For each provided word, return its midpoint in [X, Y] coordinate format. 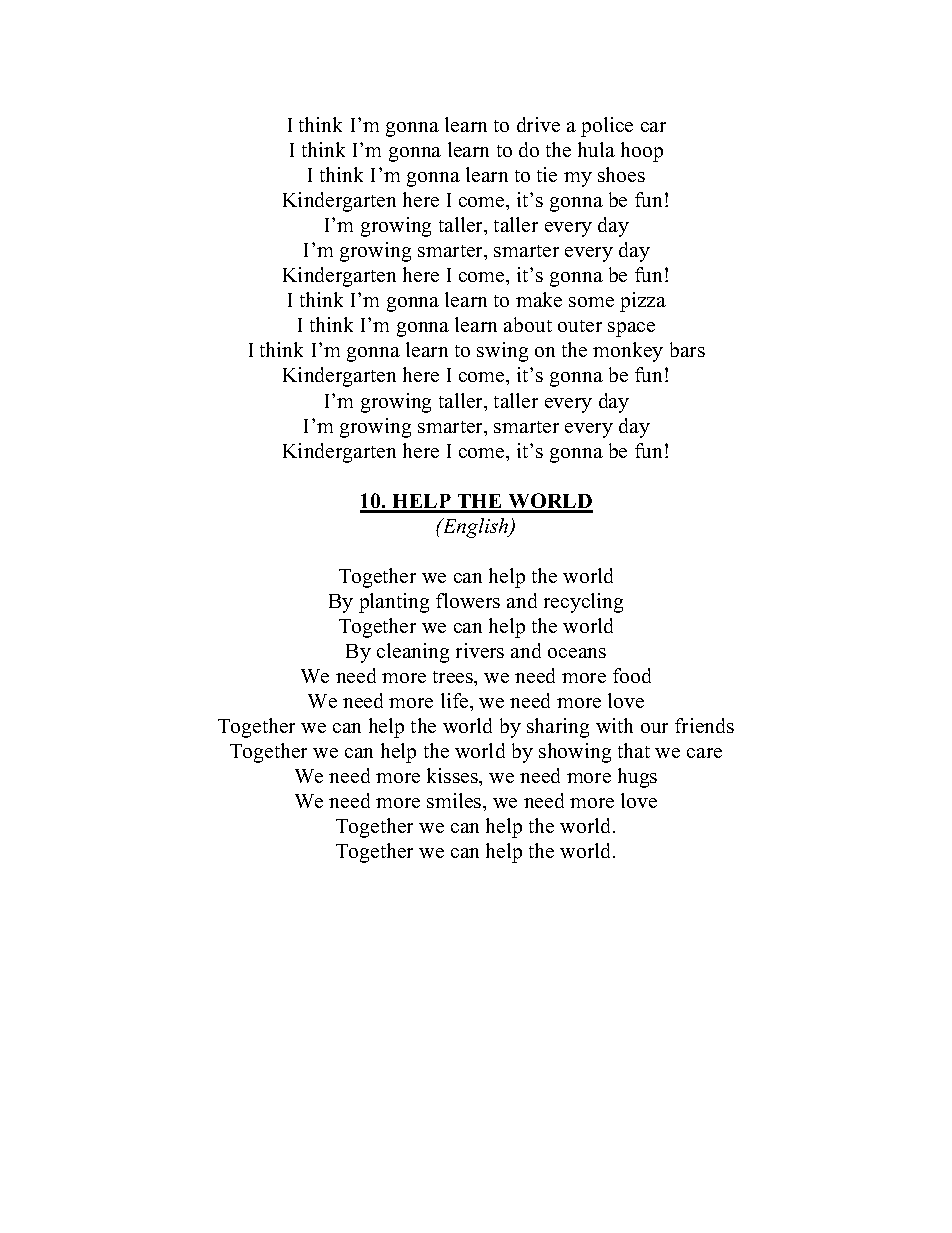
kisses [453, 775]
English [475, 528]
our [654, 728]
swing [502, 352]
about [528, 324]
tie [547, 174]
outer [580, 326]
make [539, 299]
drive [538, 124]
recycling [583, 603]
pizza [643, 302]
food [632, 675]
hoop [642, 152]
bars [687, 349]
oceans [577, 653]
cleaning [413, 653]
